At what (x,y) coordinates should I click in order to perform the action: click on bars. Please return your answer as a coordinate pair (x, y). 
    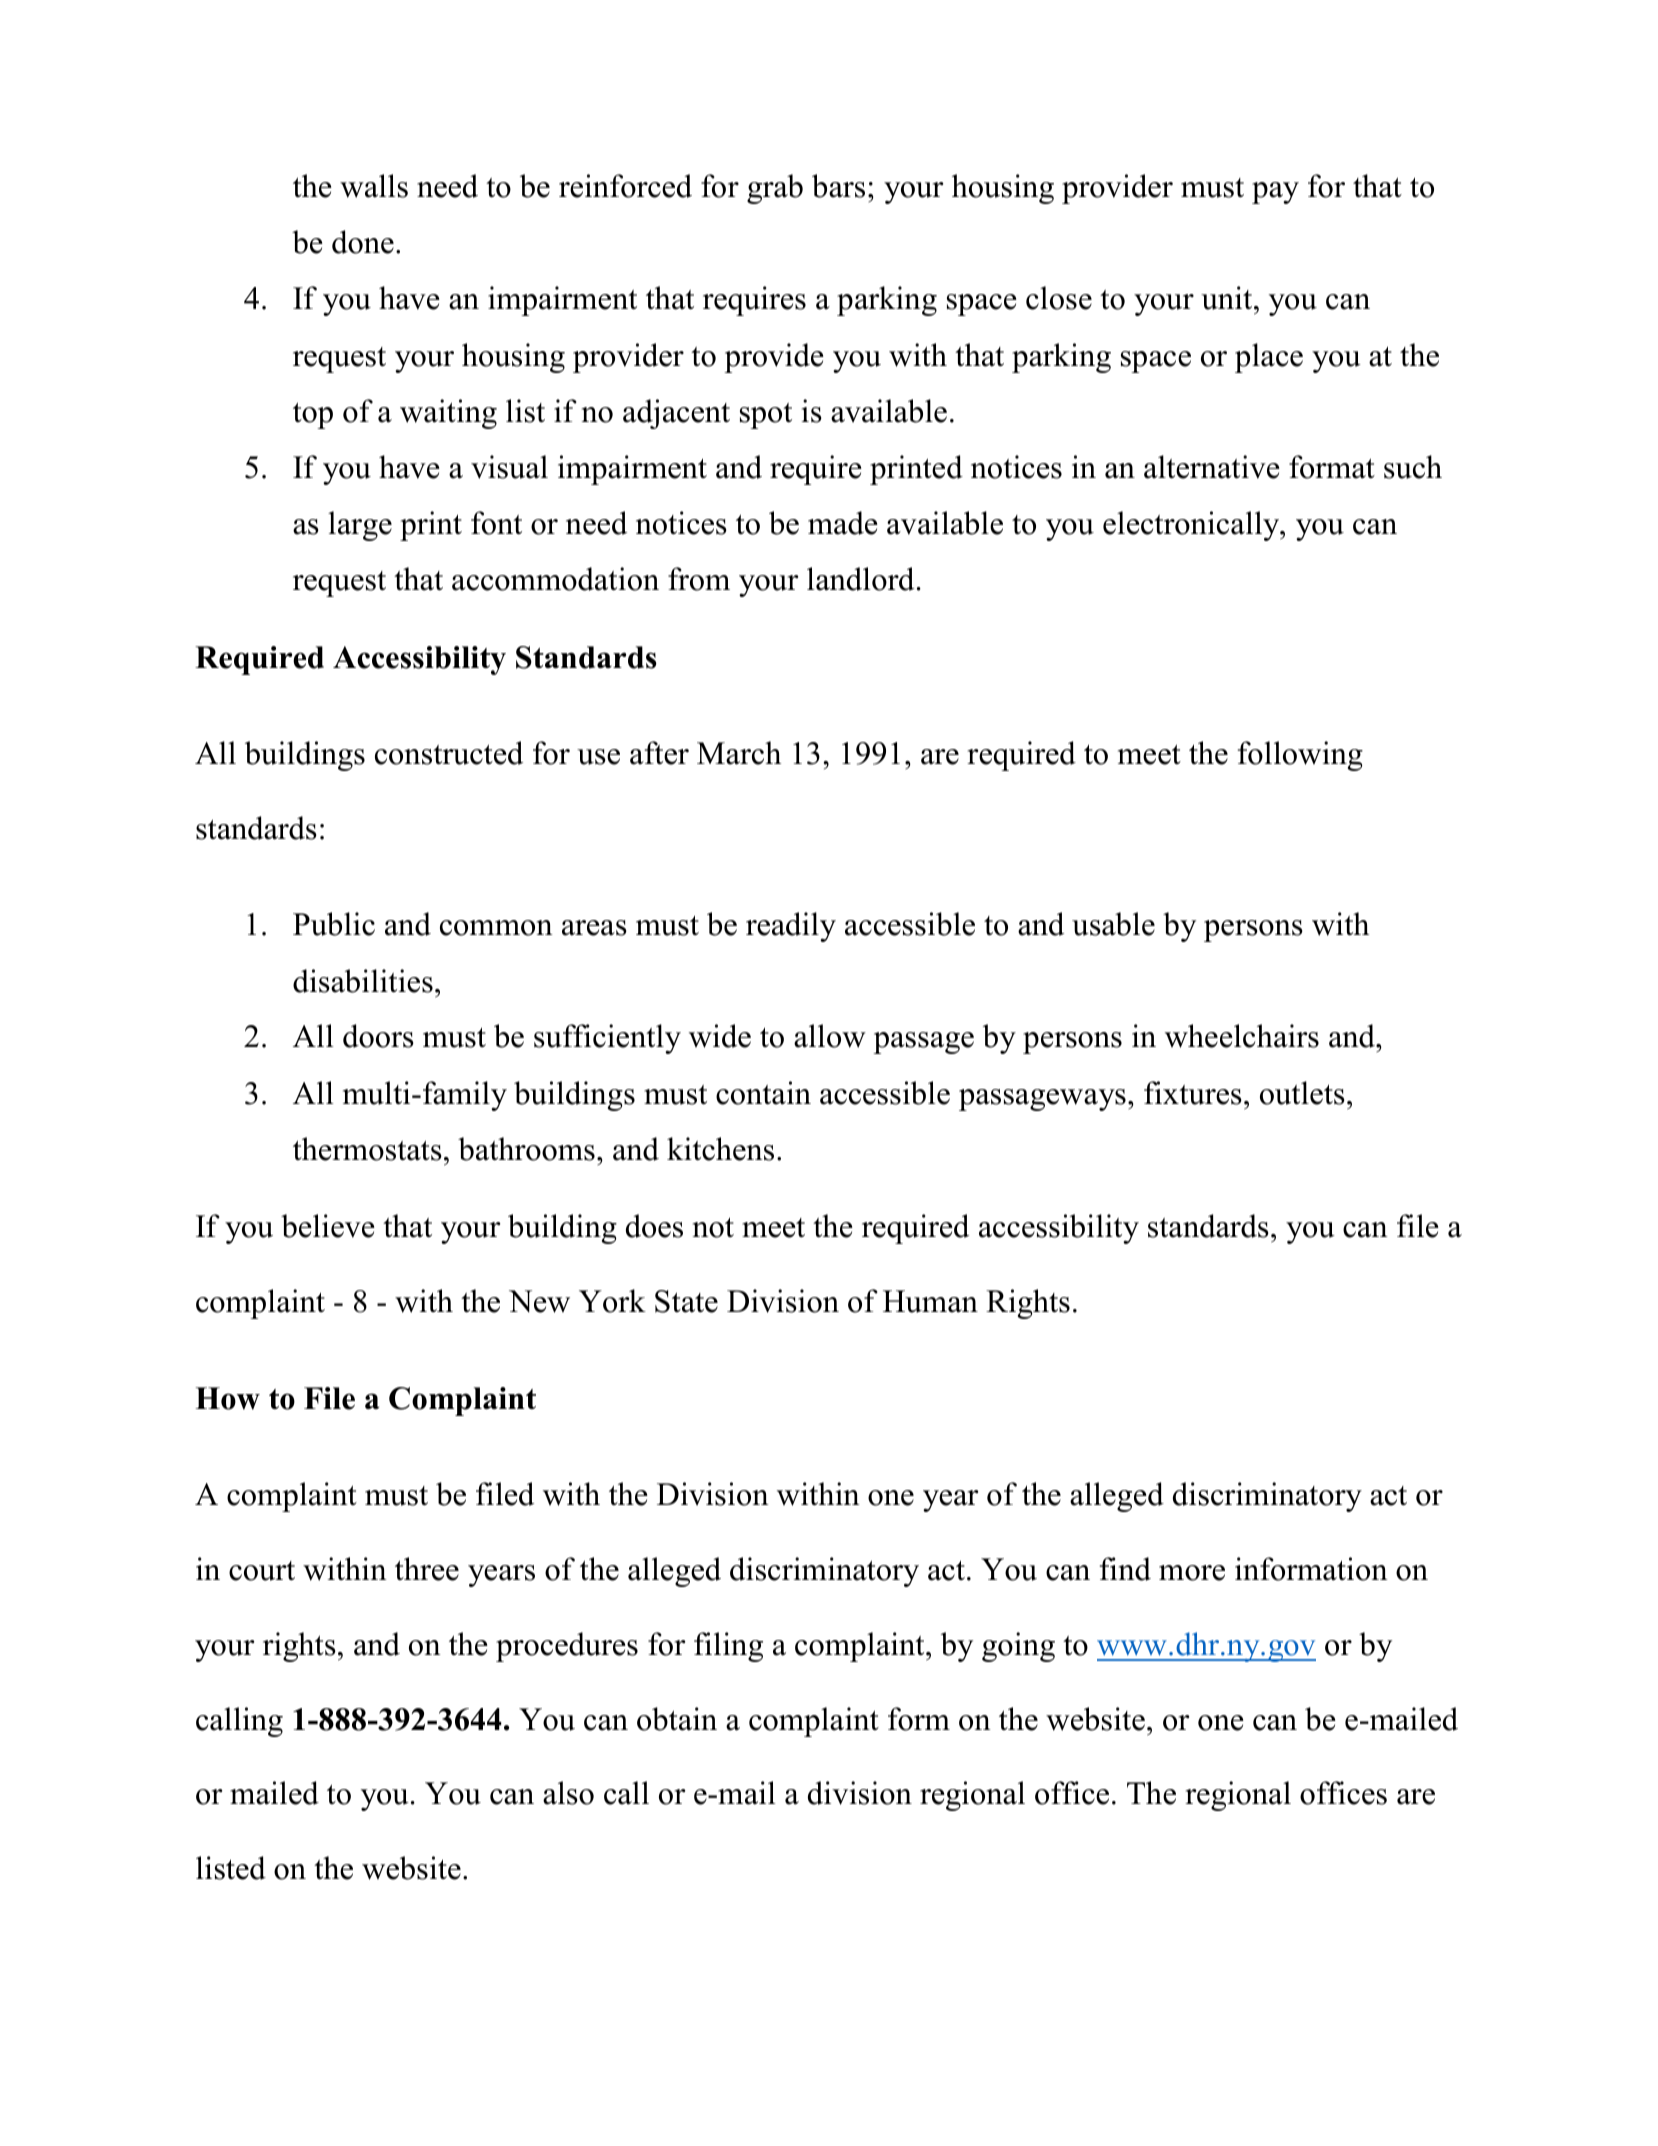
    Looking at the image, I should click on (838, 186).
